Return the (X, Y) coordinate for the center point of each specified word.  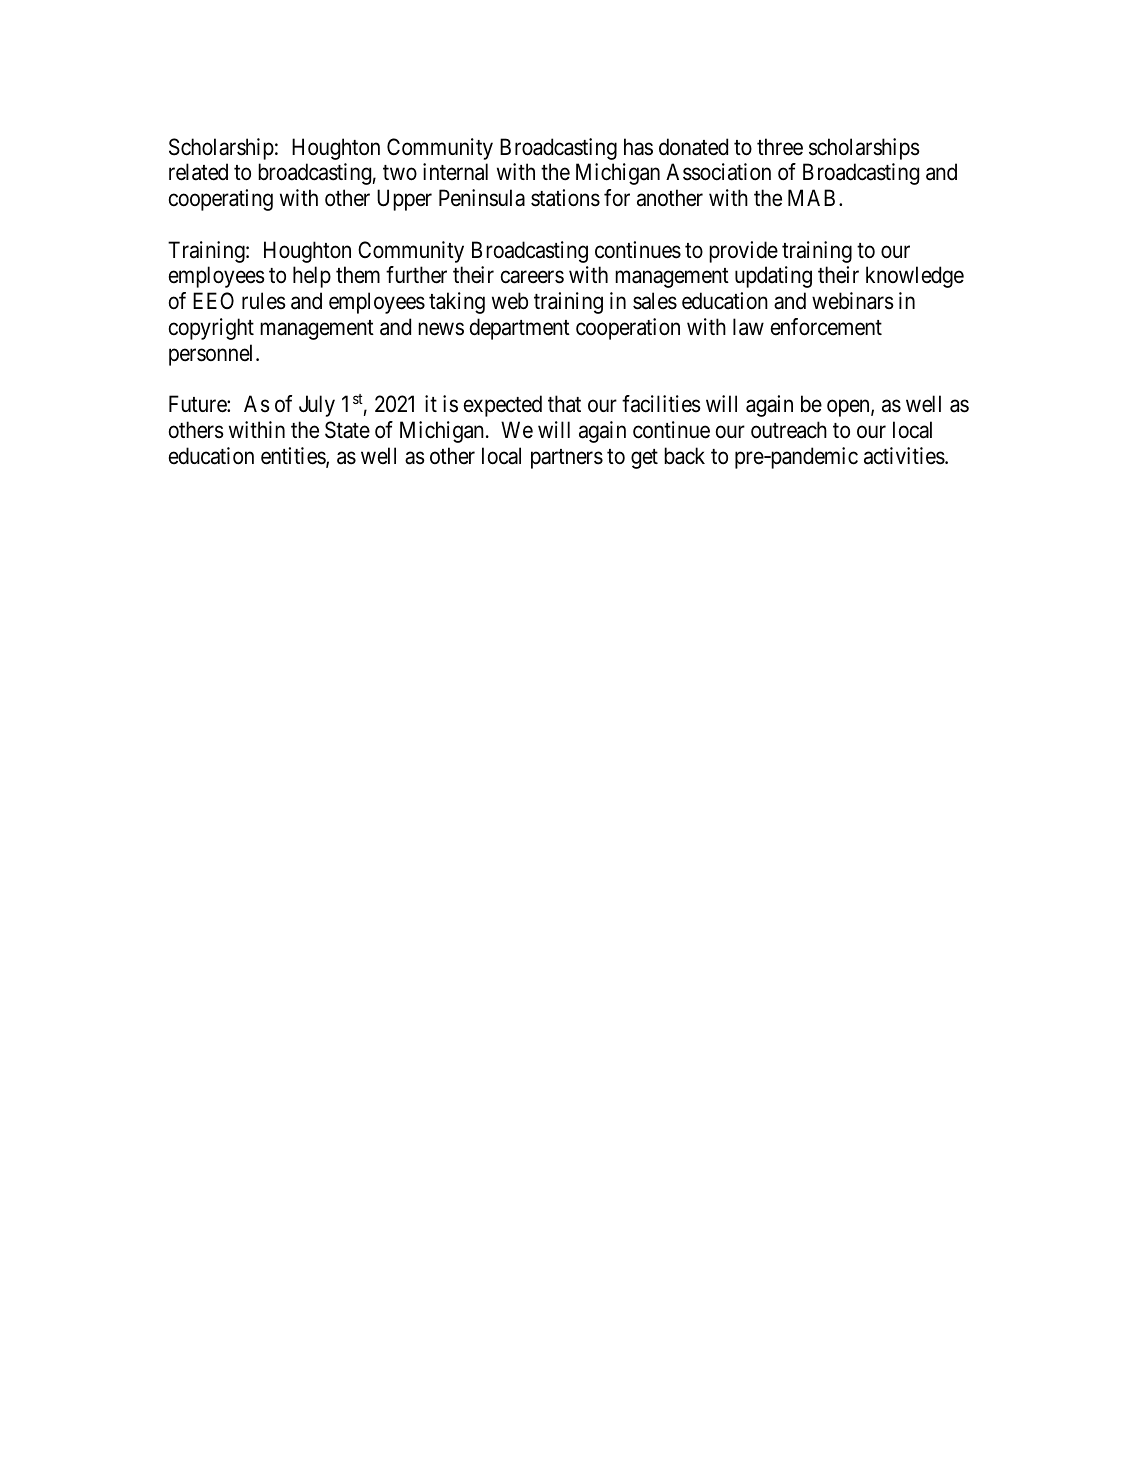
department (520, 329)
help (312, 277)
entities (294, 457)
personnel (213, 355)
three (780, 147)
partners (567, 459)
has (638, 147)
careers (532, 277)
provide (743, 252)
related (198, 172)
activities (904, 456)
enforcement (826, 327)
